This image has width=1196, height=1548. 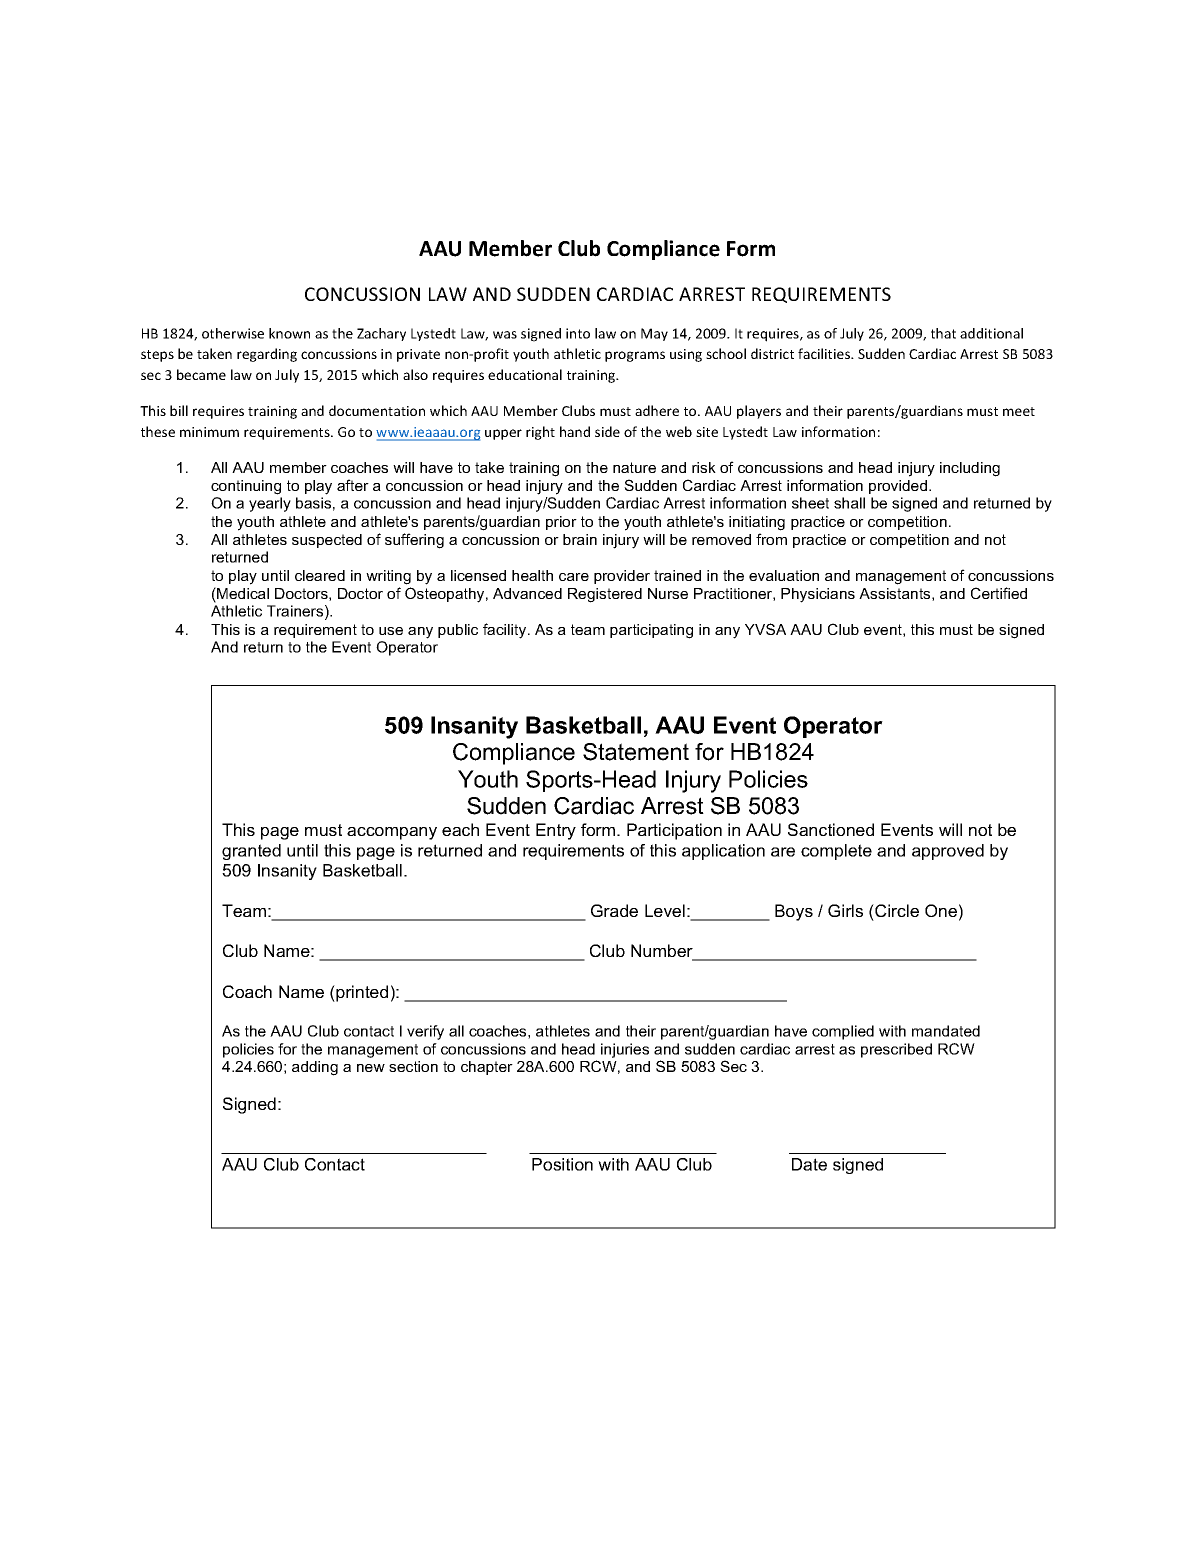 What do you see at coordinates (251, 852) in the image?
I see `granted` at bounding box center [251, 852].
